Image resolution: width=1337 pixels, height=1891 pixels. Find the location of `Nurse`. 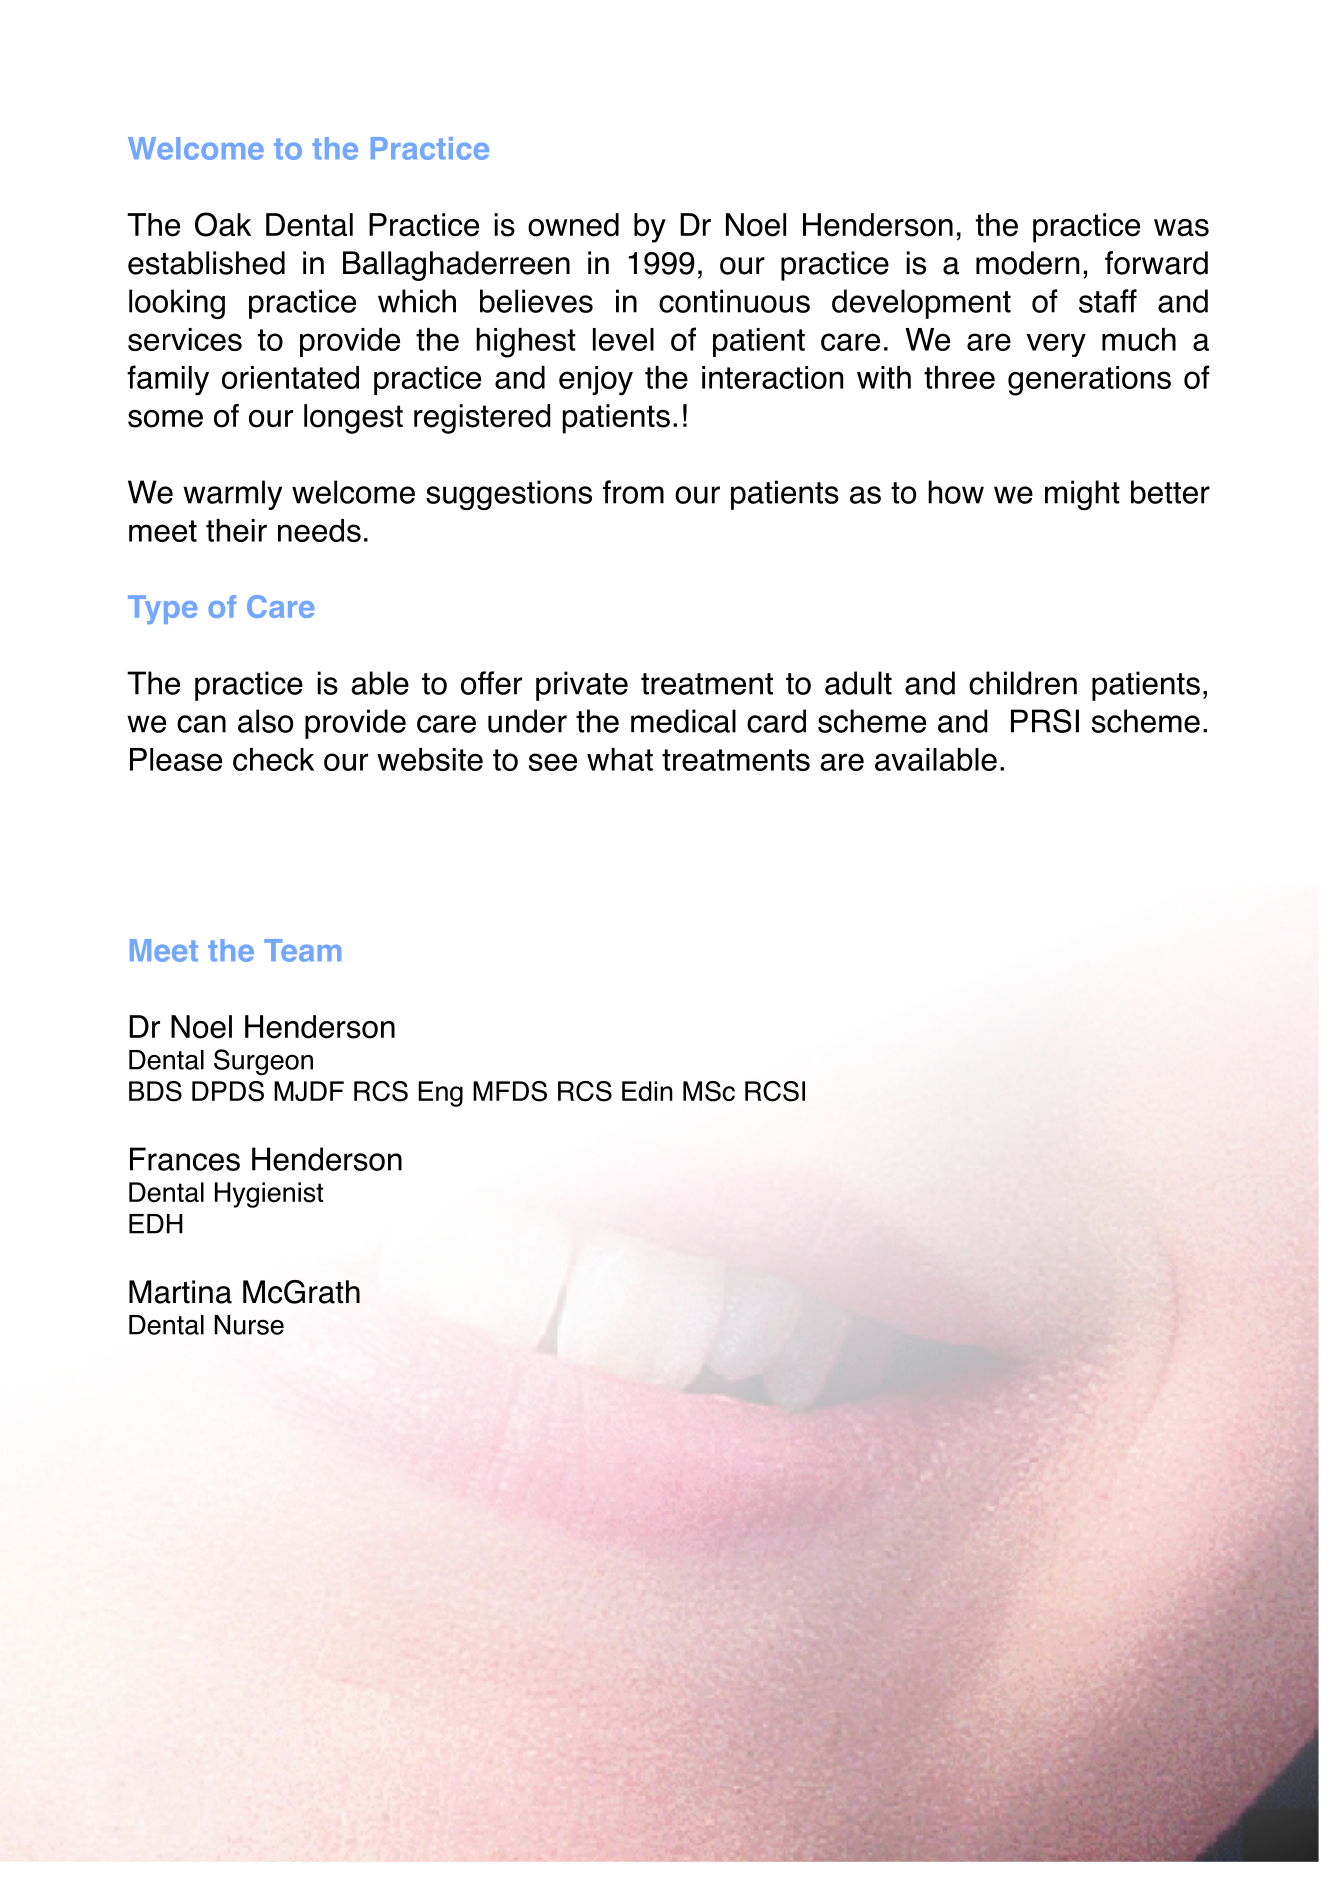

Nurse is located at coordinates (249, 1325).
